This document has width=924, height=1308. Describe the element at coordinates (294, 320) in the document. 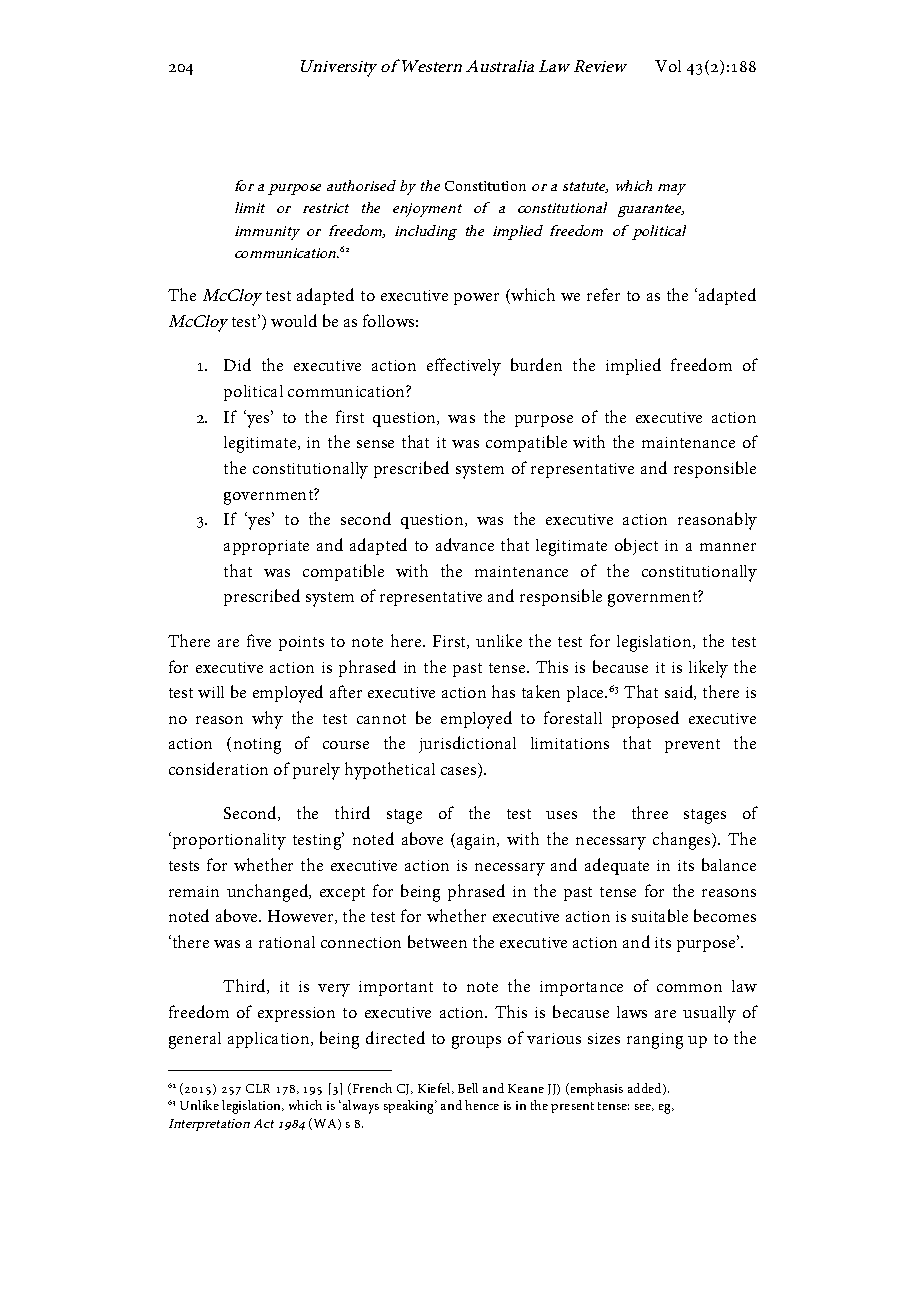

I see `would` at that location.
